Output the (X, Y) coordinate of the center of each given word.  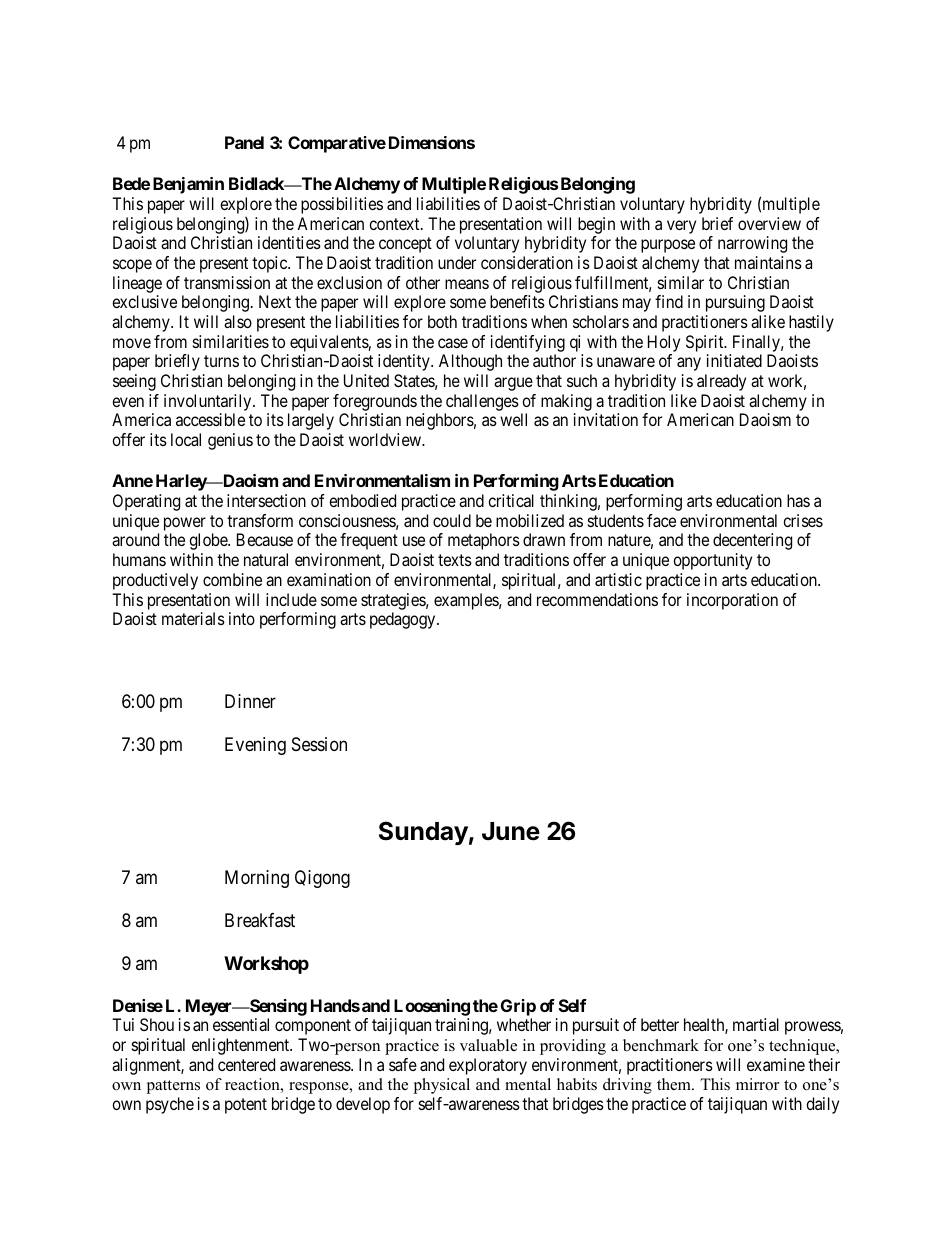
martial (756, 1024)
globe (209, 541)
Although (470, 362)
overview (769, 223)
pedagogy (404, 620)
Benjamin (188, 185)
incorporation (732, 601)
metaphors (484, 541)
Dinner (250, 701)
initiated (734, 360)
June (511, 831)
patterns (173, 1087)
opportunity (712, 561)
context (395, 224)
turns (221, 361)
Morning (257, 879)
